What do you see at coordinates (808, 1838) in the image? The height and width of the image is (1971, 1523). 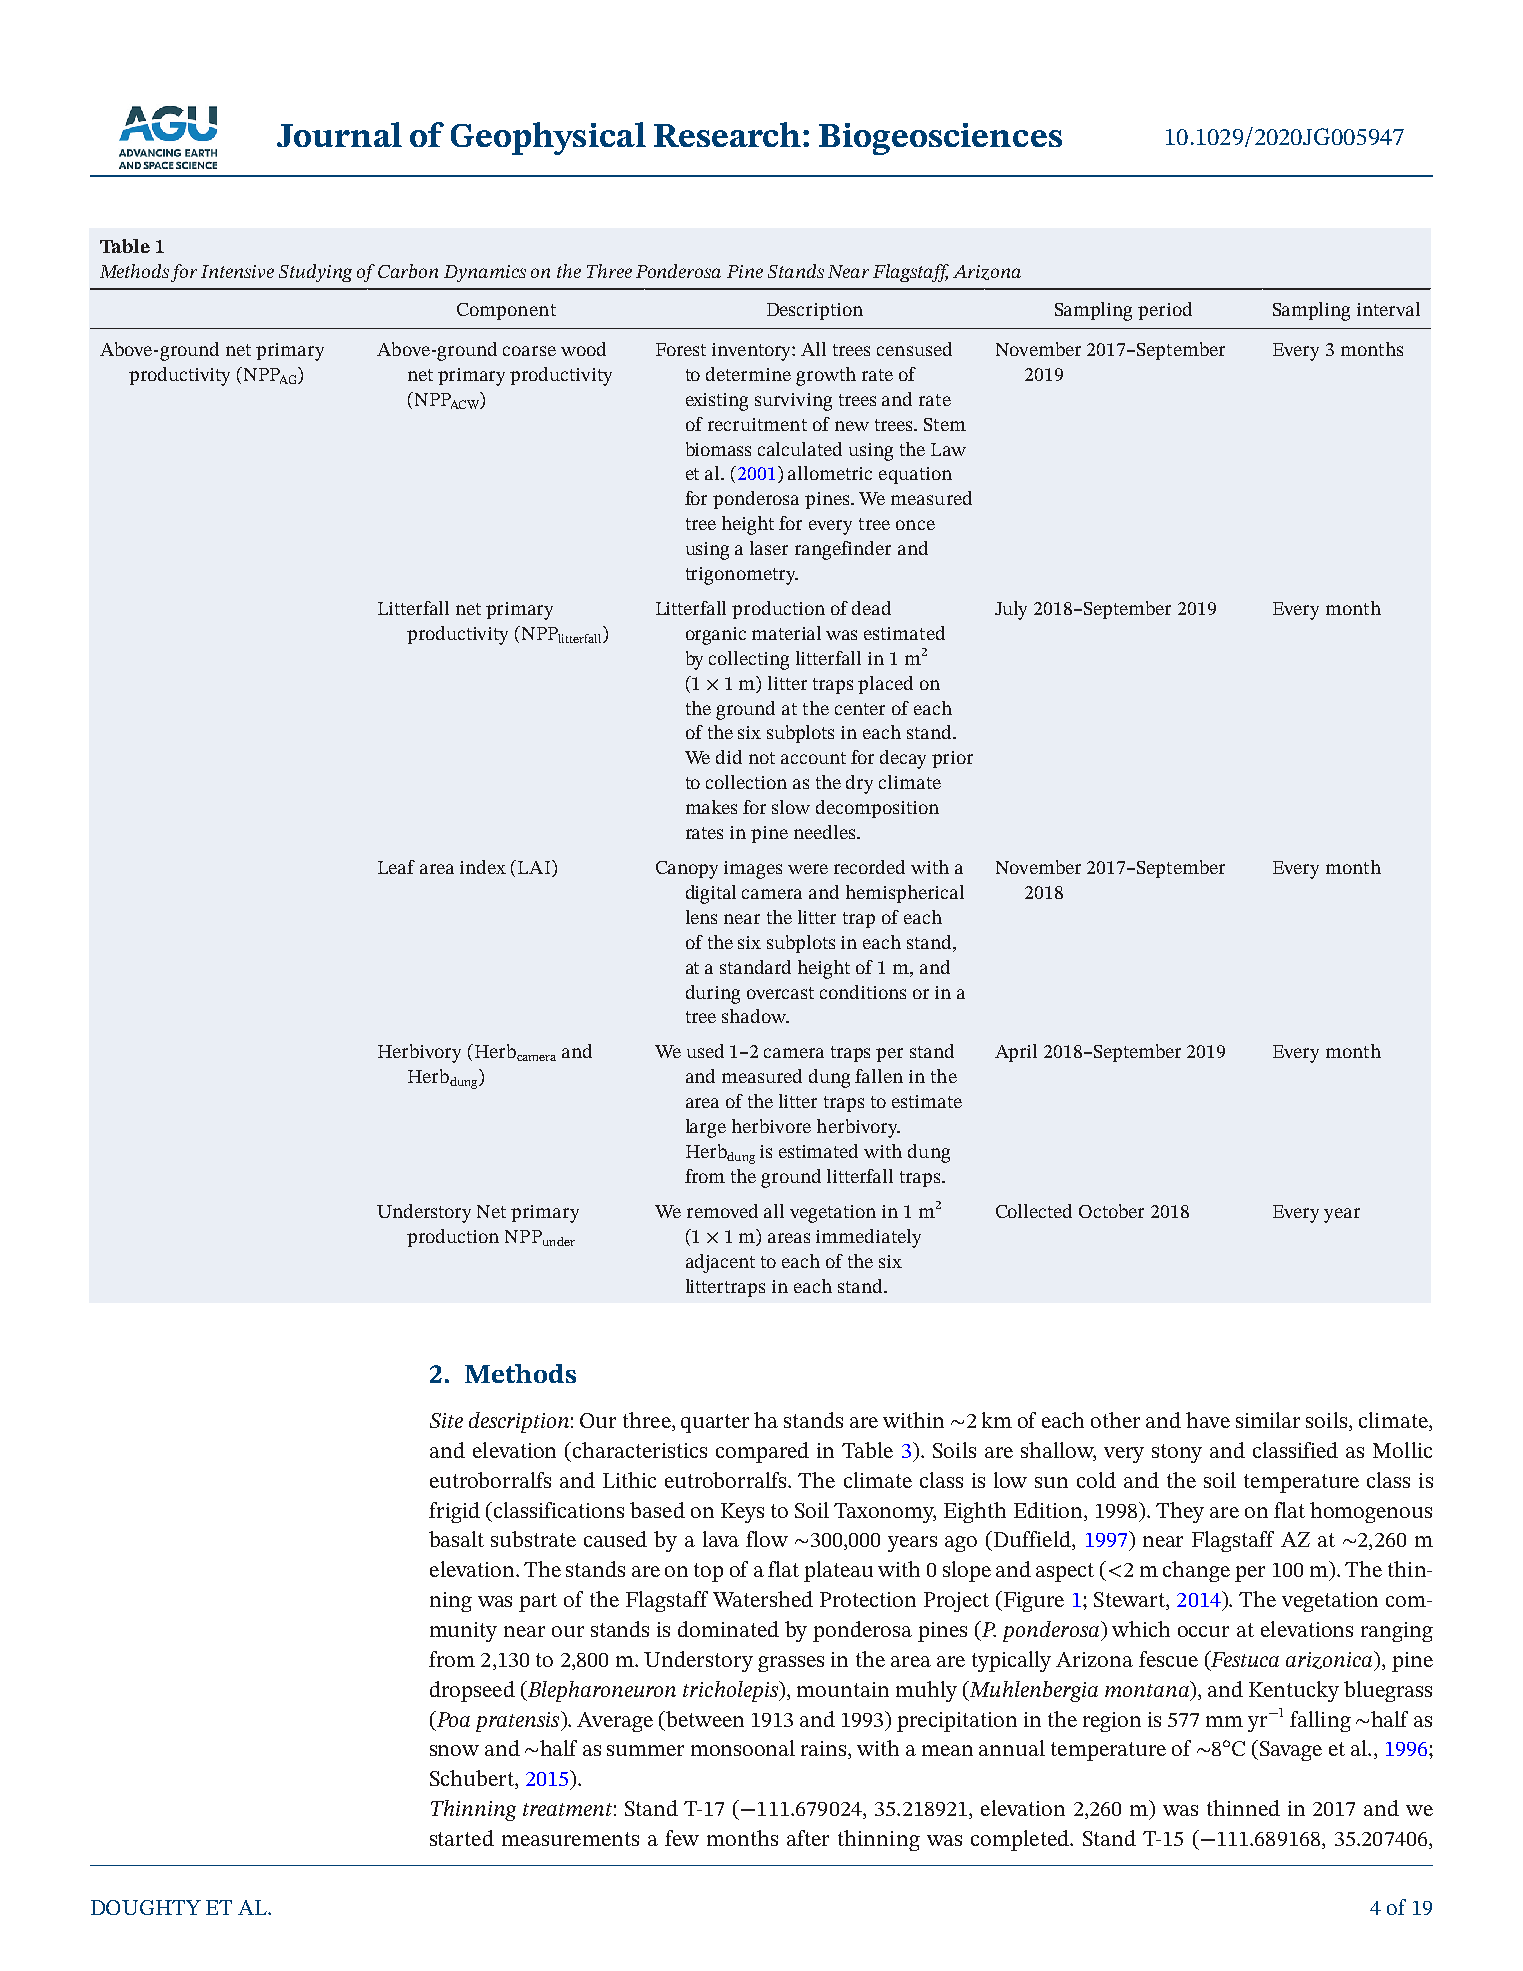 I see `after` at bounding box center [808, 1838].
